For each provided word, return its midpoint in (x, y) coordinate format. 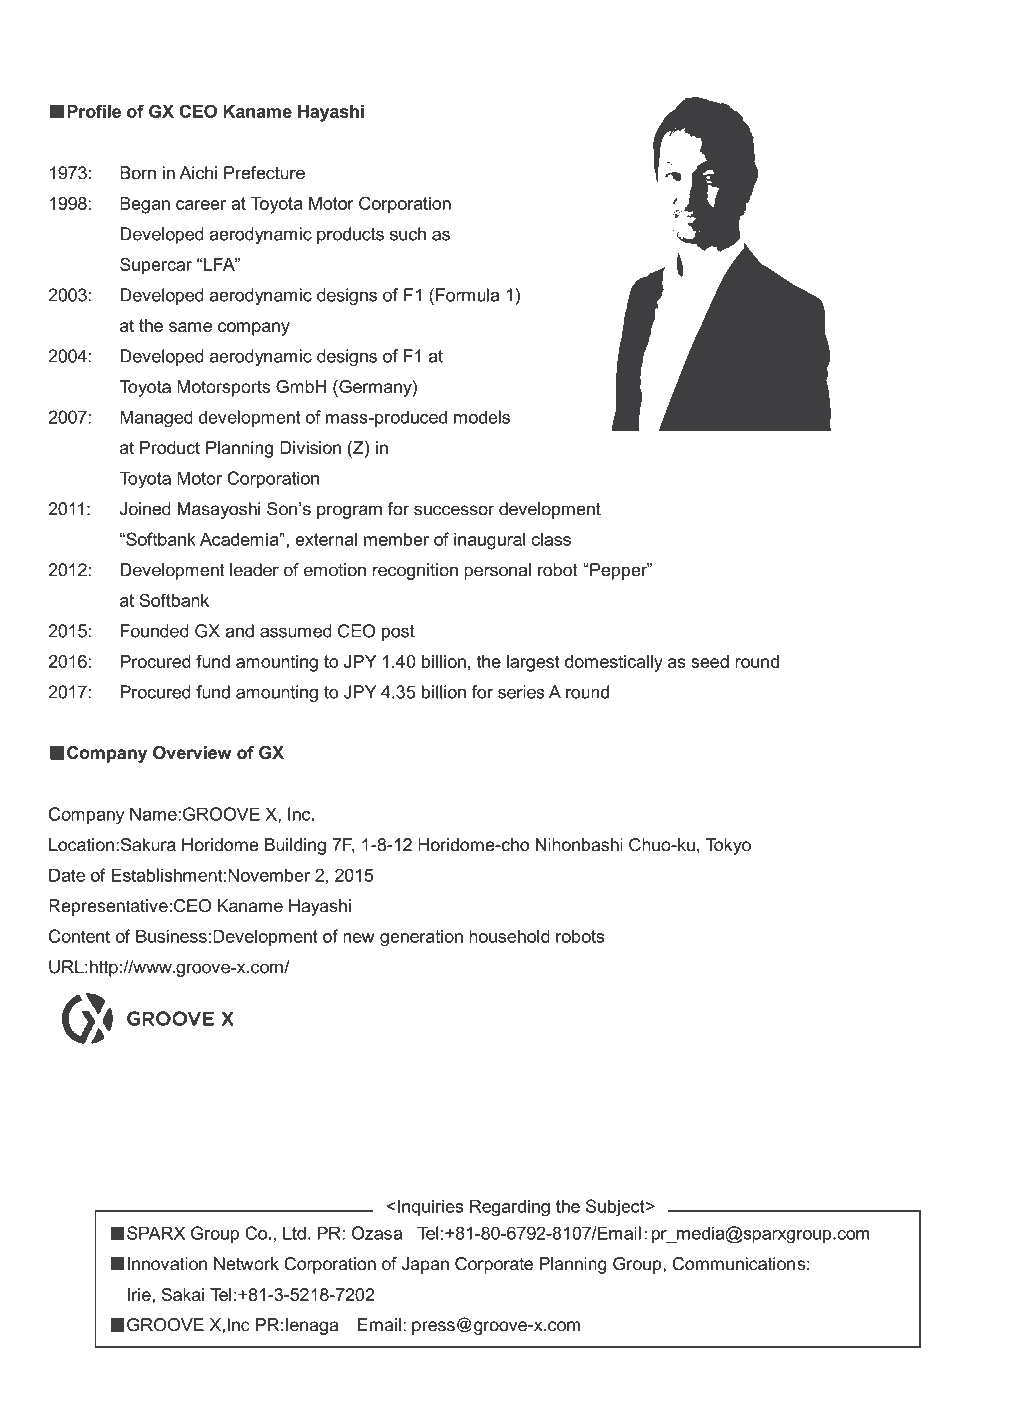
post (398, 633)
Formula (467, 295)
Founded (155, 631)
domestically (614, 663)
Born (138, 173)
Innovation (167, 1264)
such (408, 234)
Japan (425, 1265)
